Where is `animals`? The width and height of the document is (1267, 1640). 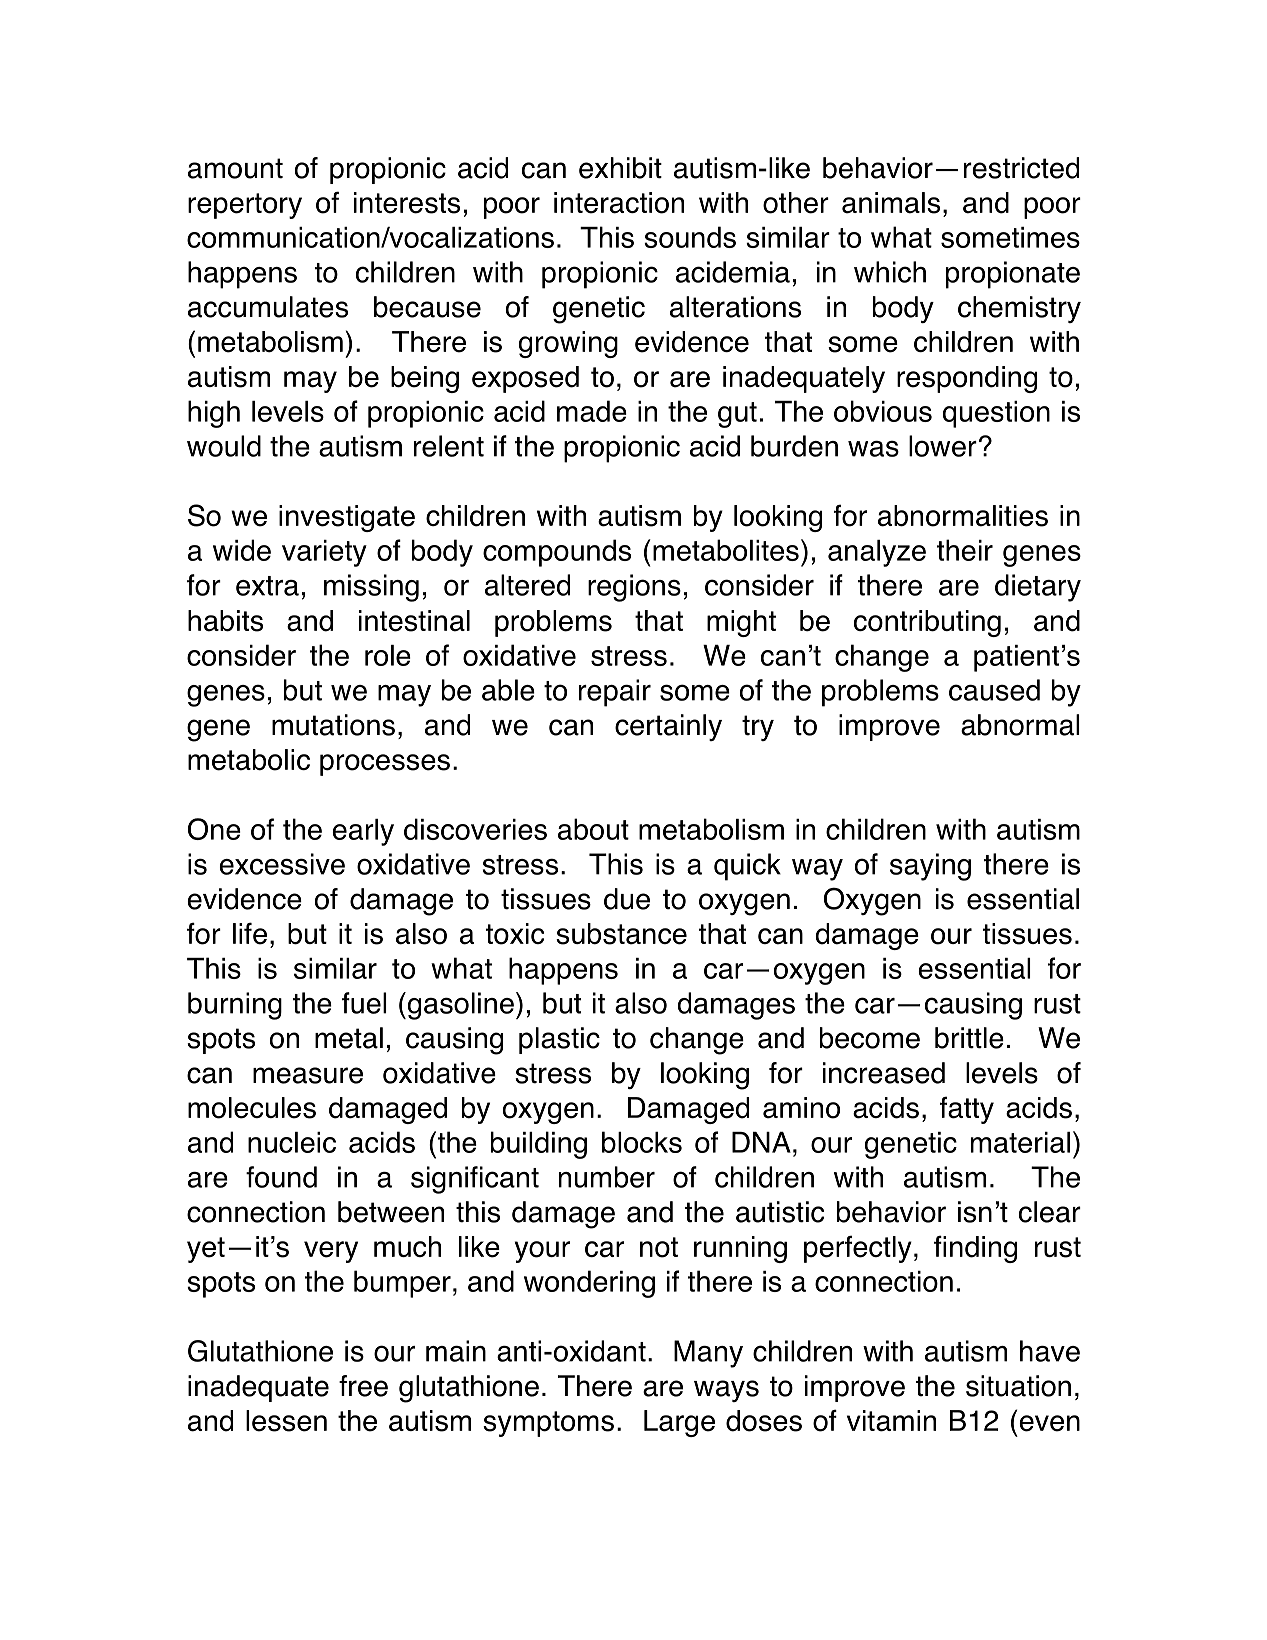 animals is located at coordinates (891, 203).
